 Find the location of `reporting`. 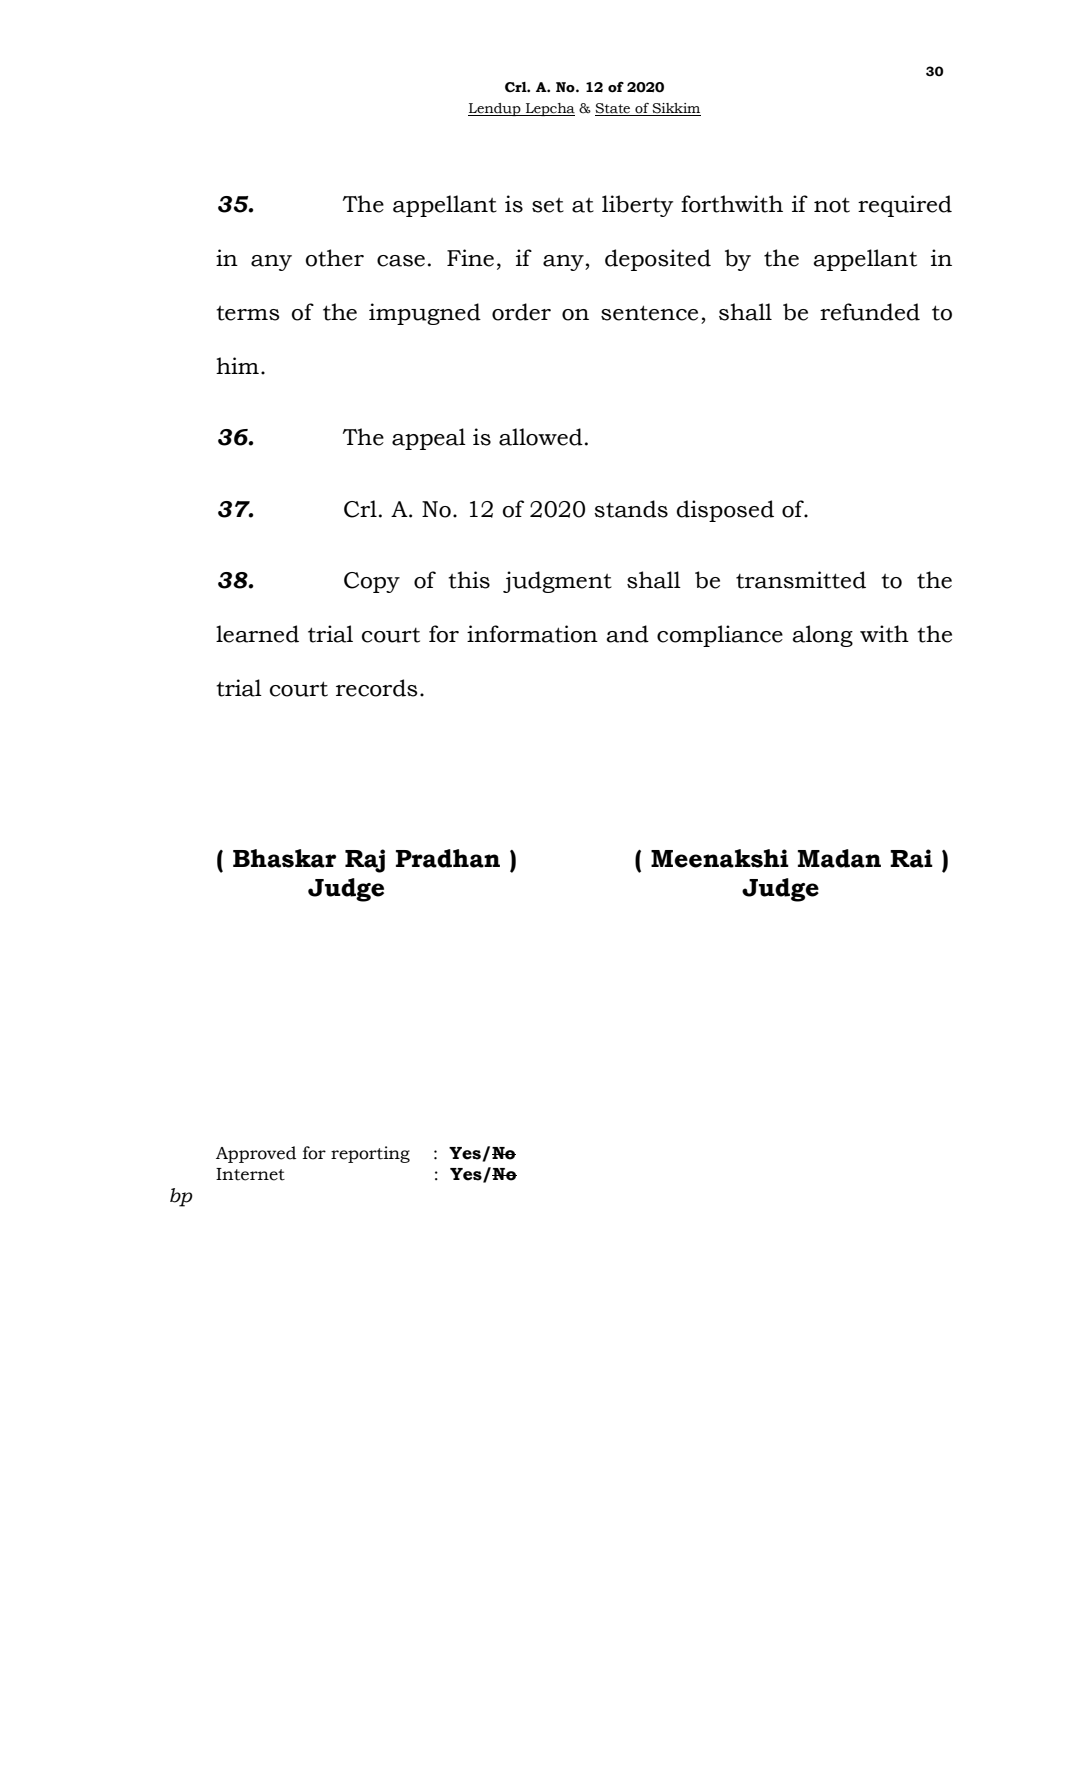

reporting is located at coordinates (370, 1154).
